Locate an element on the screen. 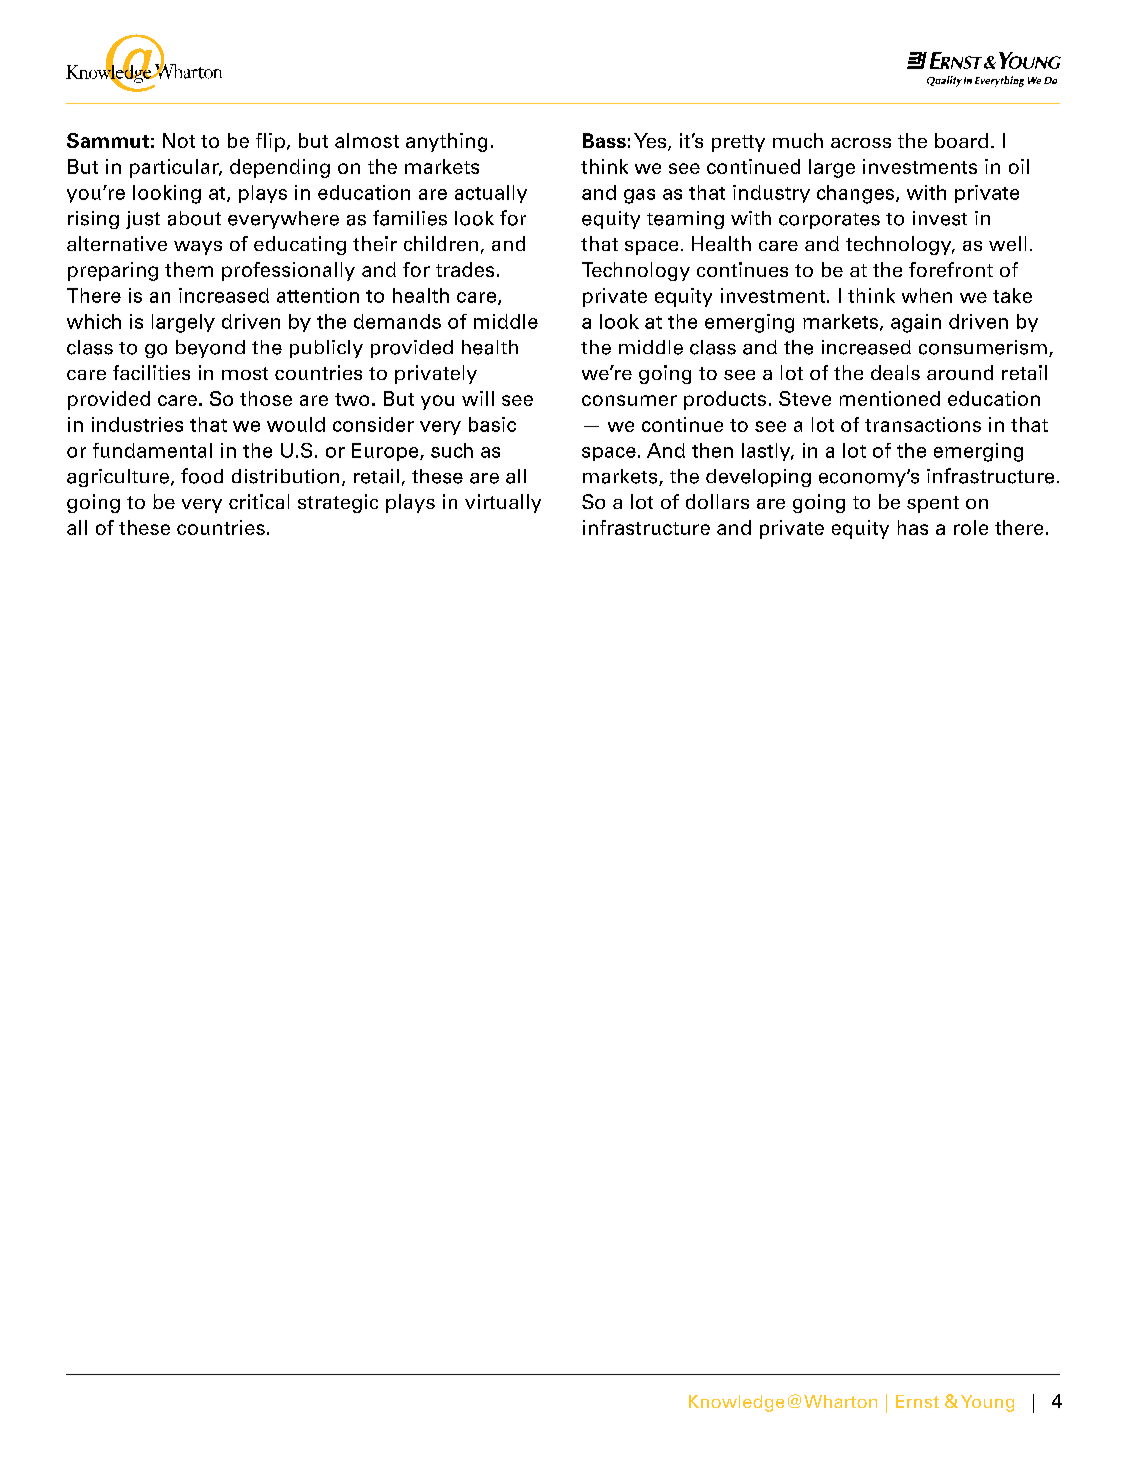  strategic is located at coordinates (338, 503).
